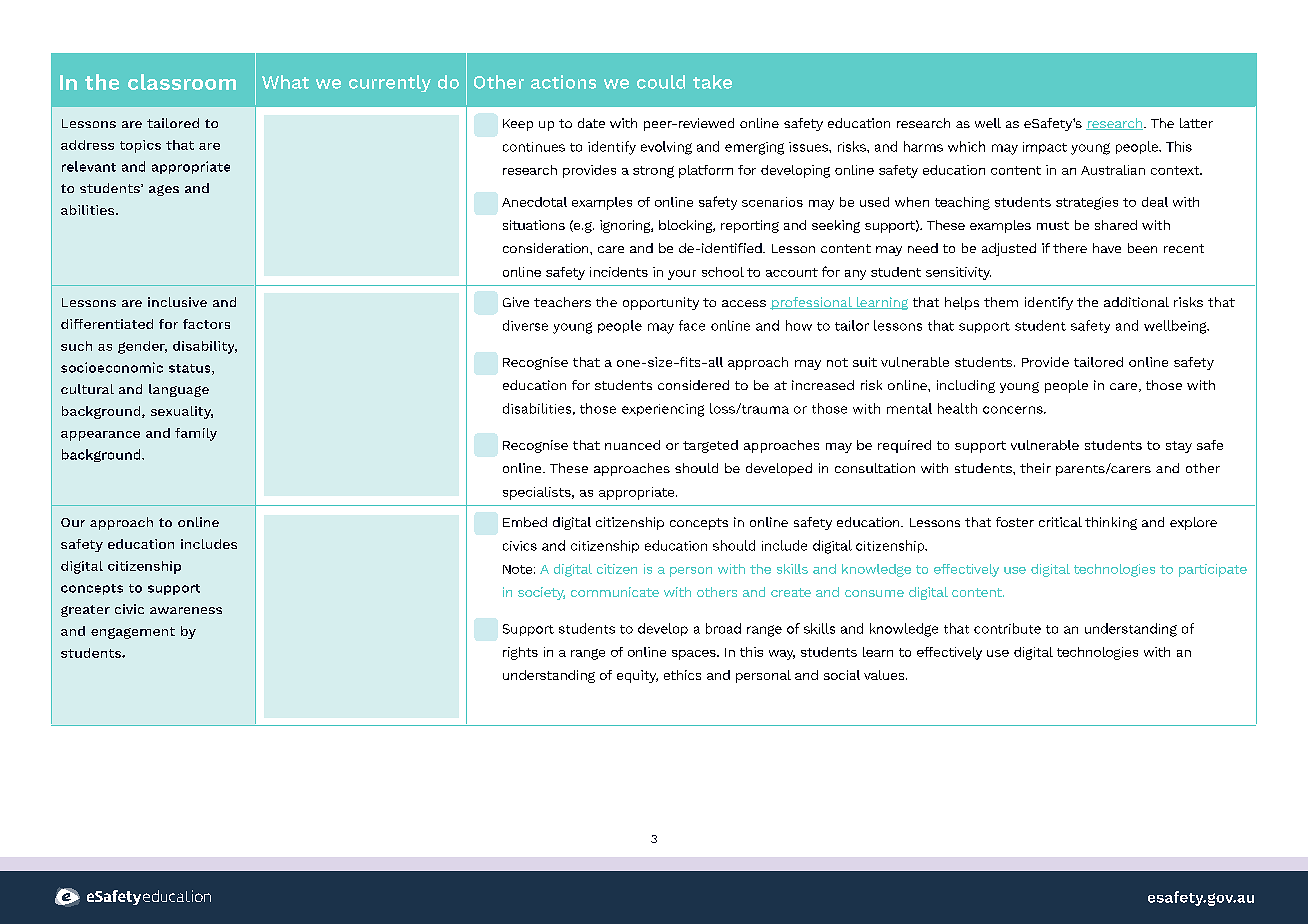 This document has height=924, width=1308. I want to click on status, so click(191, 369).
